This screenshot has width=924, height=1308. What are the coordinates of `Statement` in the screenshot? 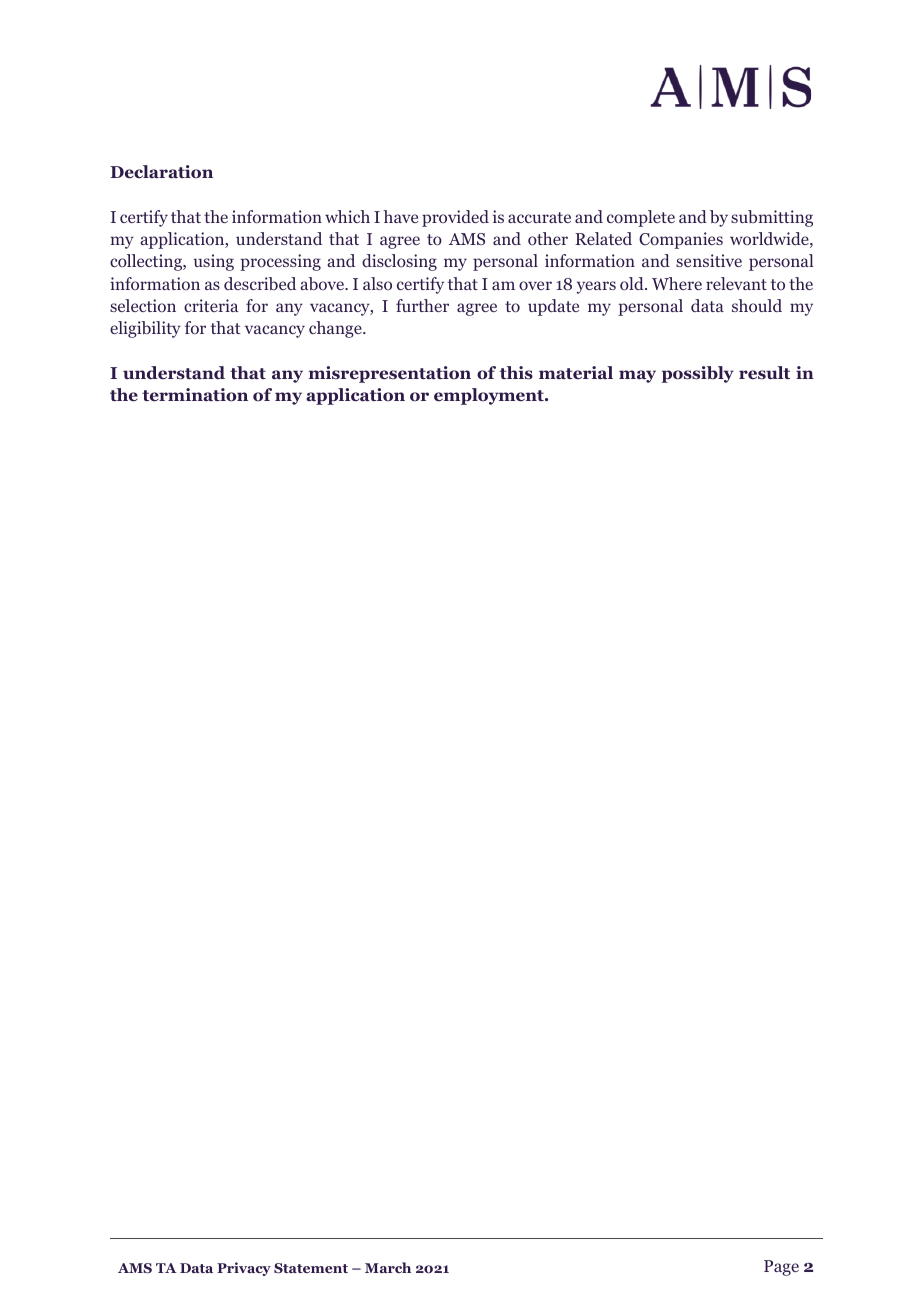 It's located at (311, 1268).
